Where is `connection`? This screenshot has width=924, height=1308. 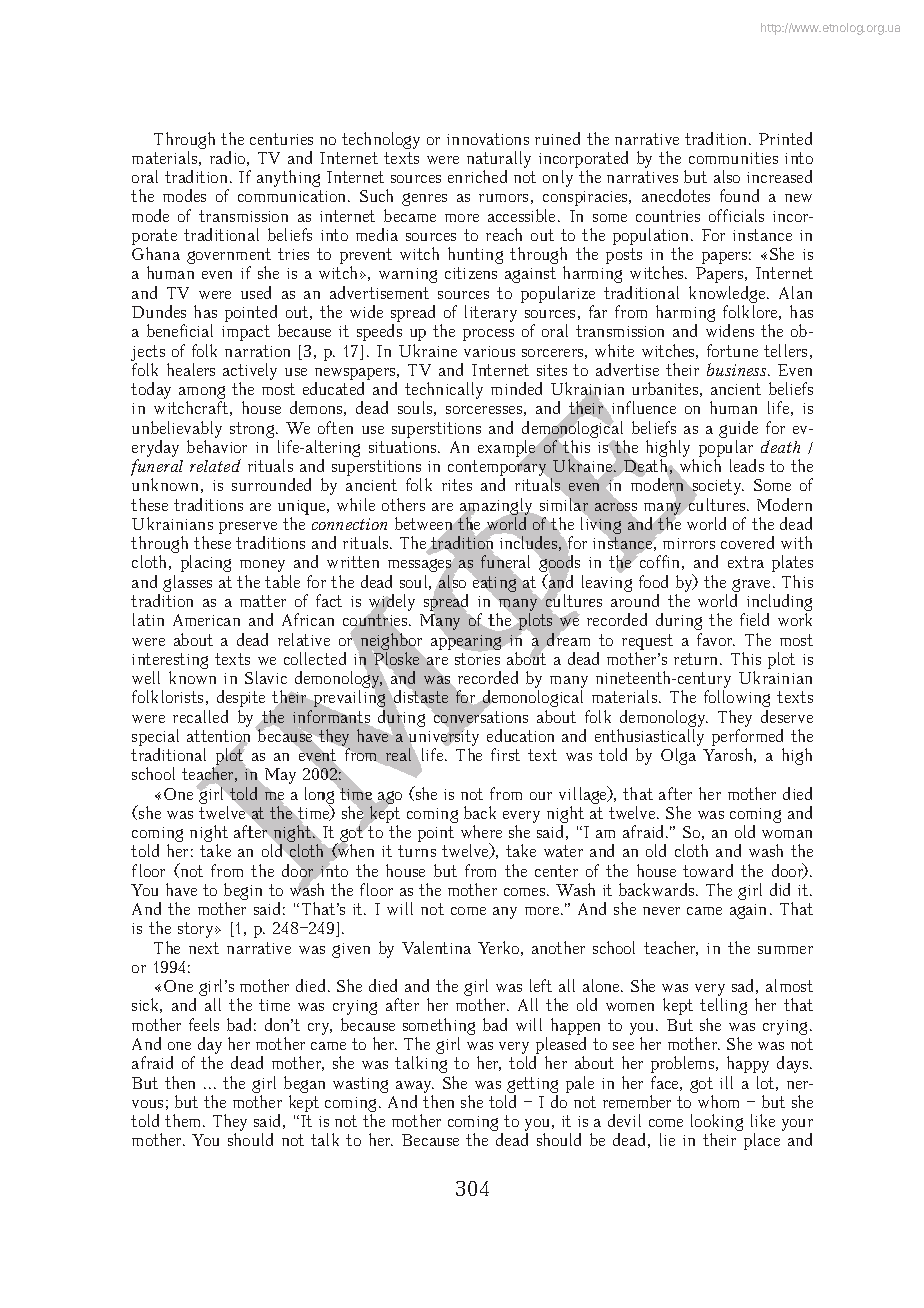
connection is located at coordinates (349, 524).
